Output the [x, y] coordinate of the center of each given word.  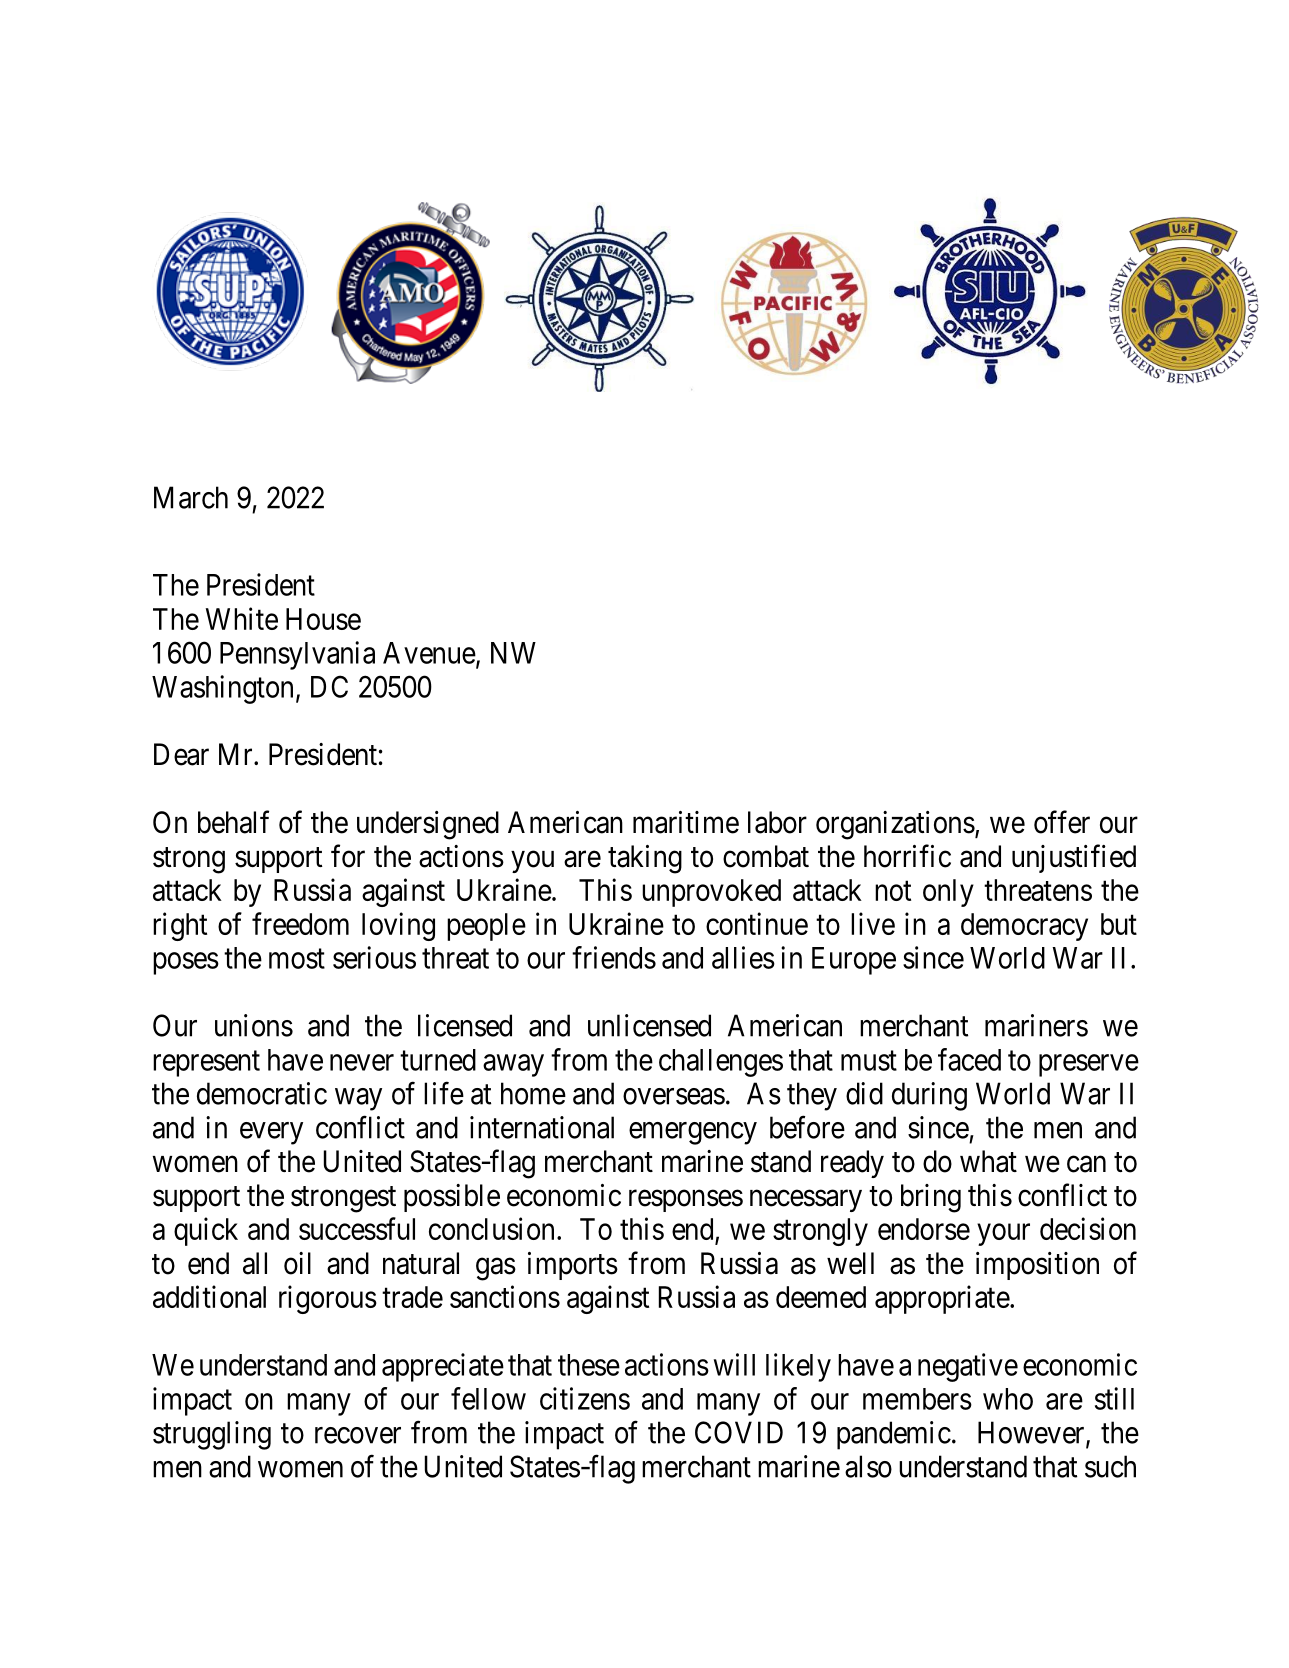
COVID [739, 1432]
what [988, 1161]
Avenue [429, 653]
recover [358, 1435]
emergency [693, 1133]
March [191, 497]
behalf [233, 822]
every [271, 1133]
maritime [686, 822]
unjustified [1074, 858]
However [1032, 1433]
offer [1062, 822]
